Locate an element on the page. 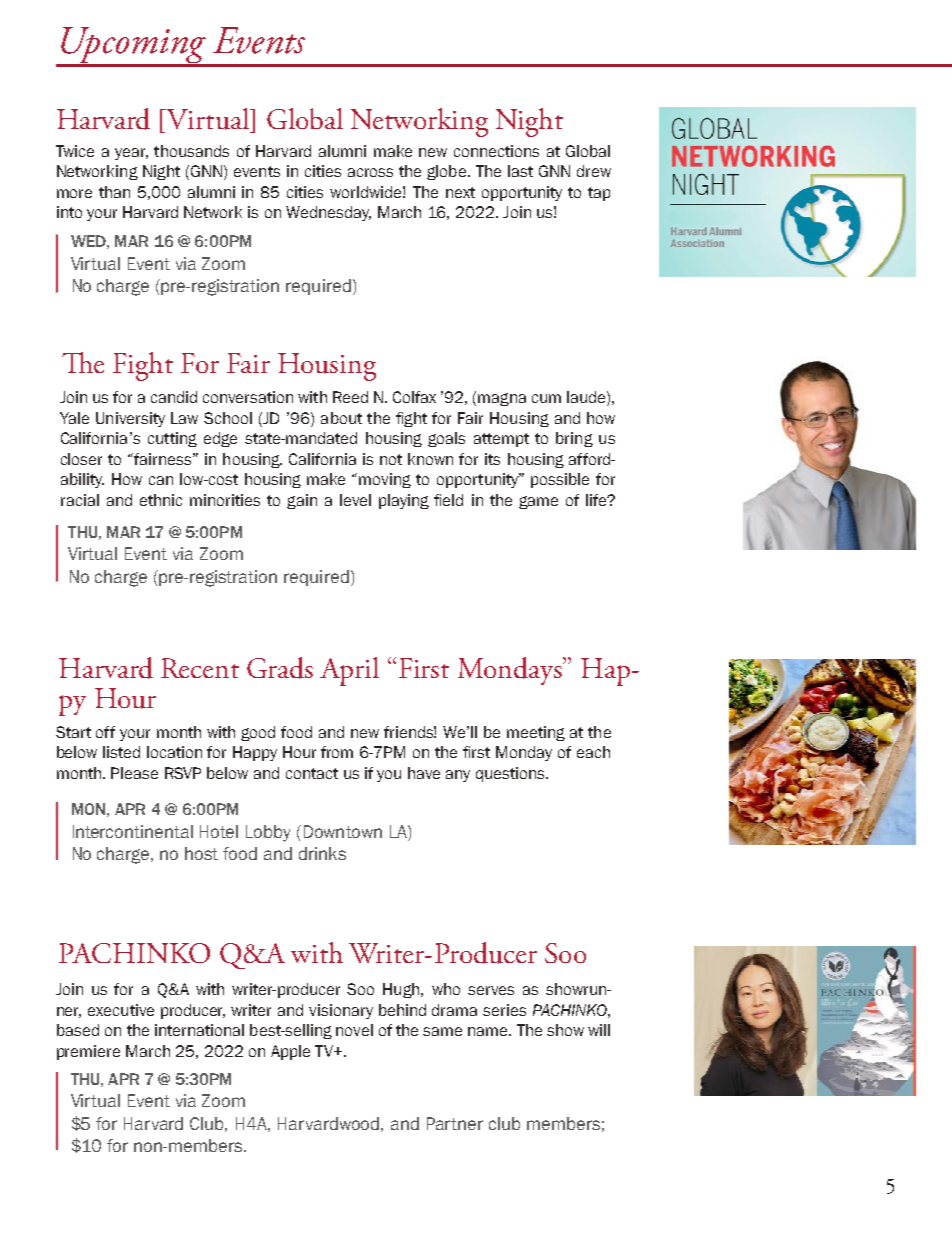  level is located at coordinates (355, 500).
